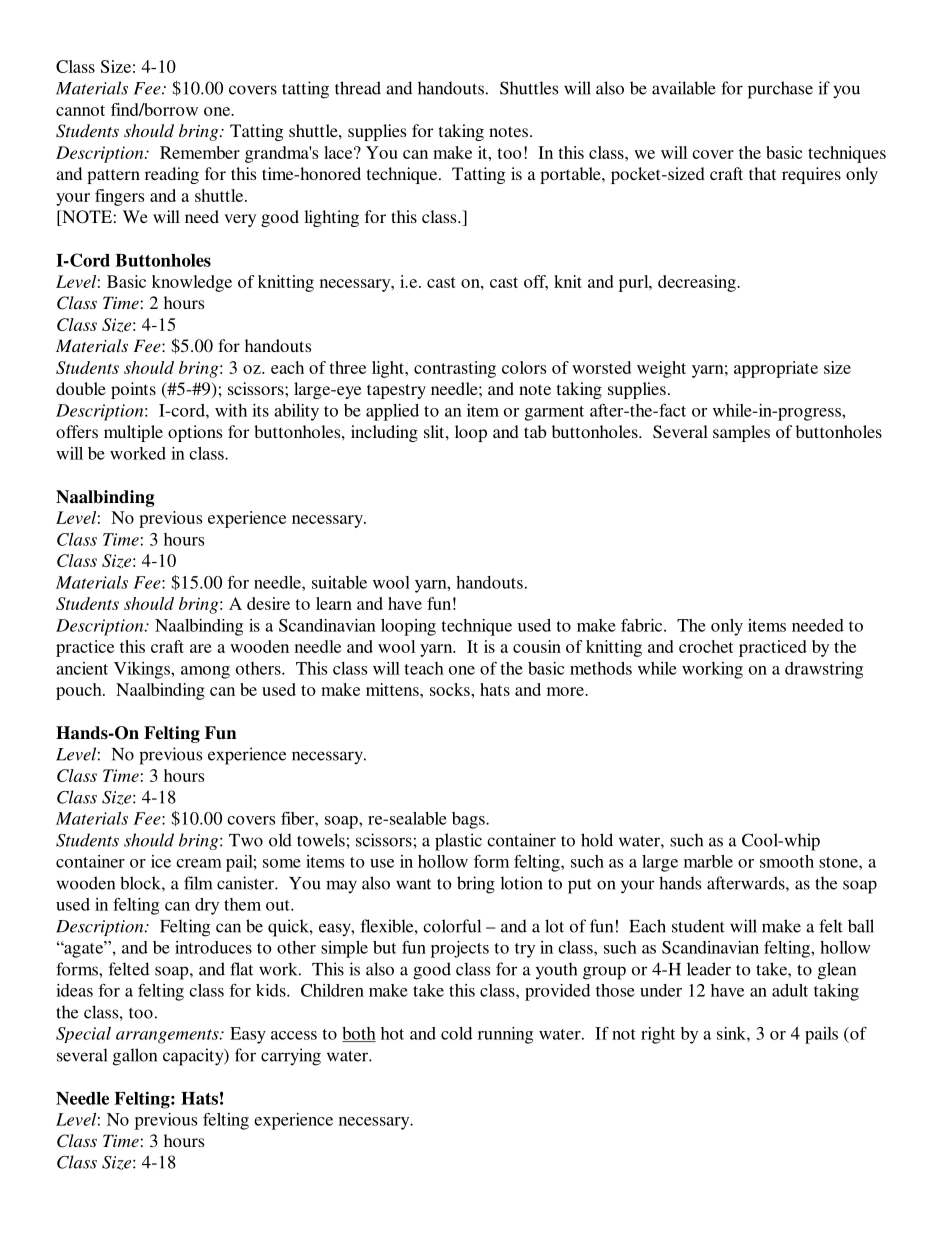  What do you see at coordinates (358, 88) in the screenshot?
I see `thread` at bounding box center [358, 88].
